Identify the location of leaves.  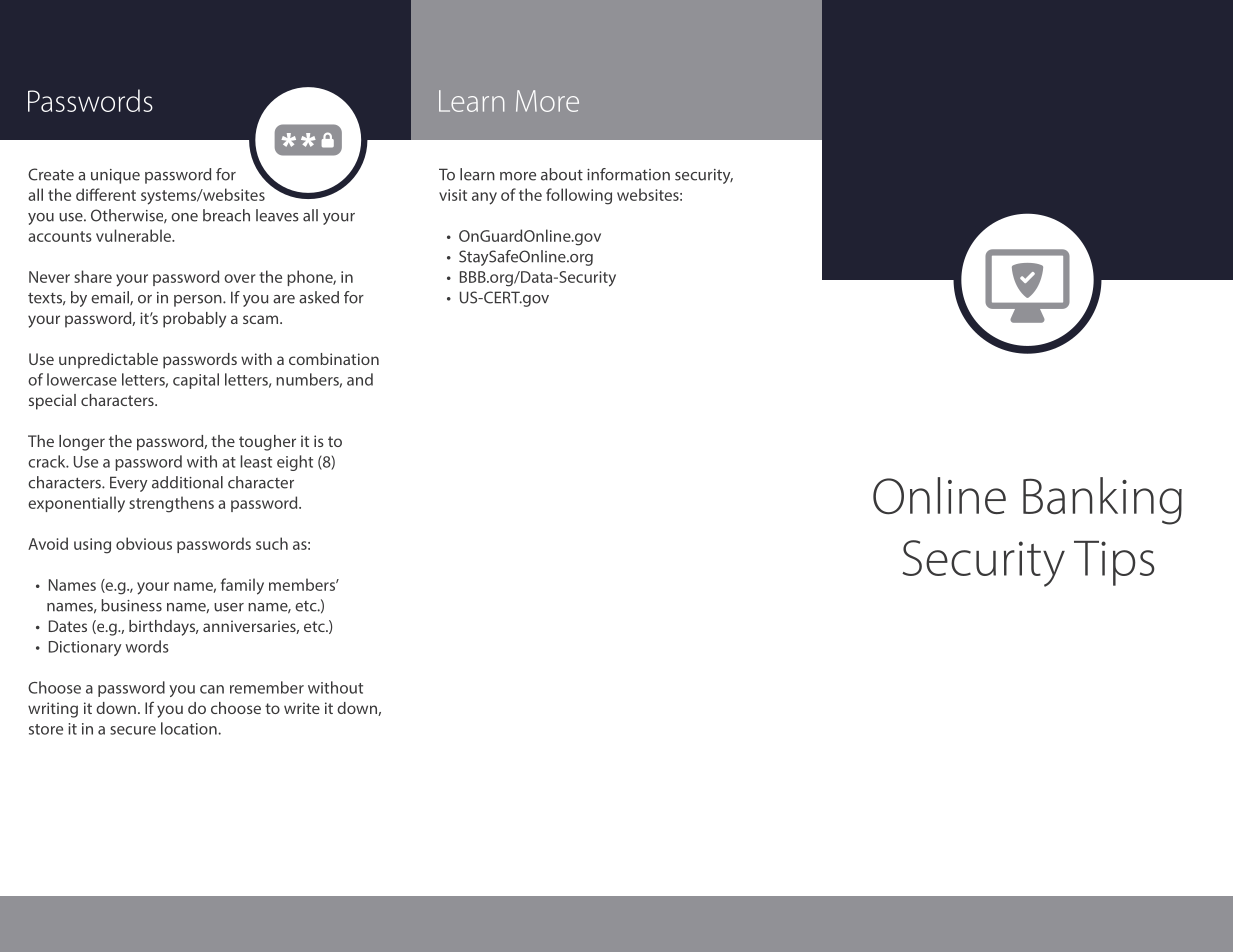
(277, 215).
